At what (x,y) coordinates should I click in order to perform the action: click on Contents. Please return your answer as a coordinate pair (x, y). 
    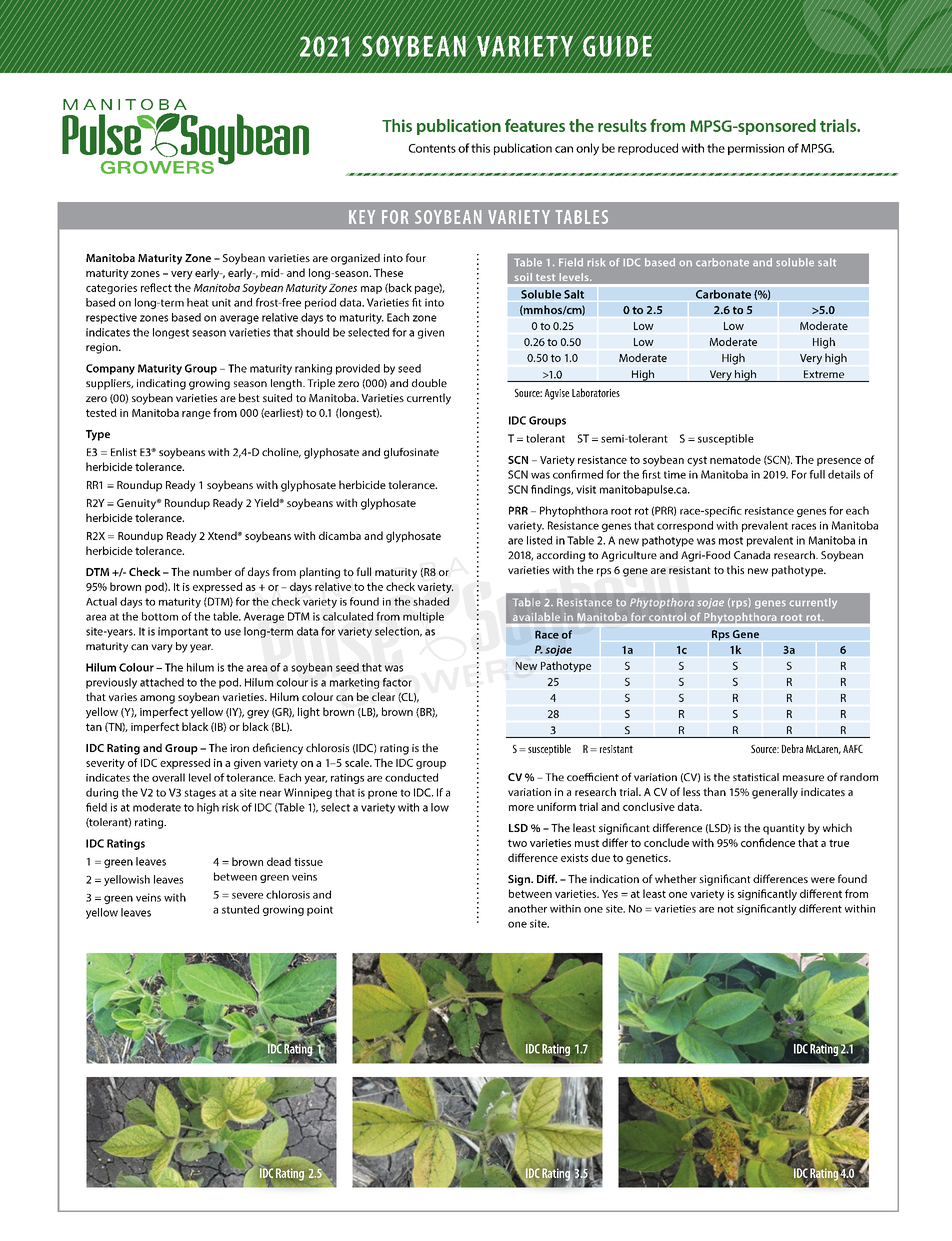
    Looking at the image, I should click on (432, 148).
